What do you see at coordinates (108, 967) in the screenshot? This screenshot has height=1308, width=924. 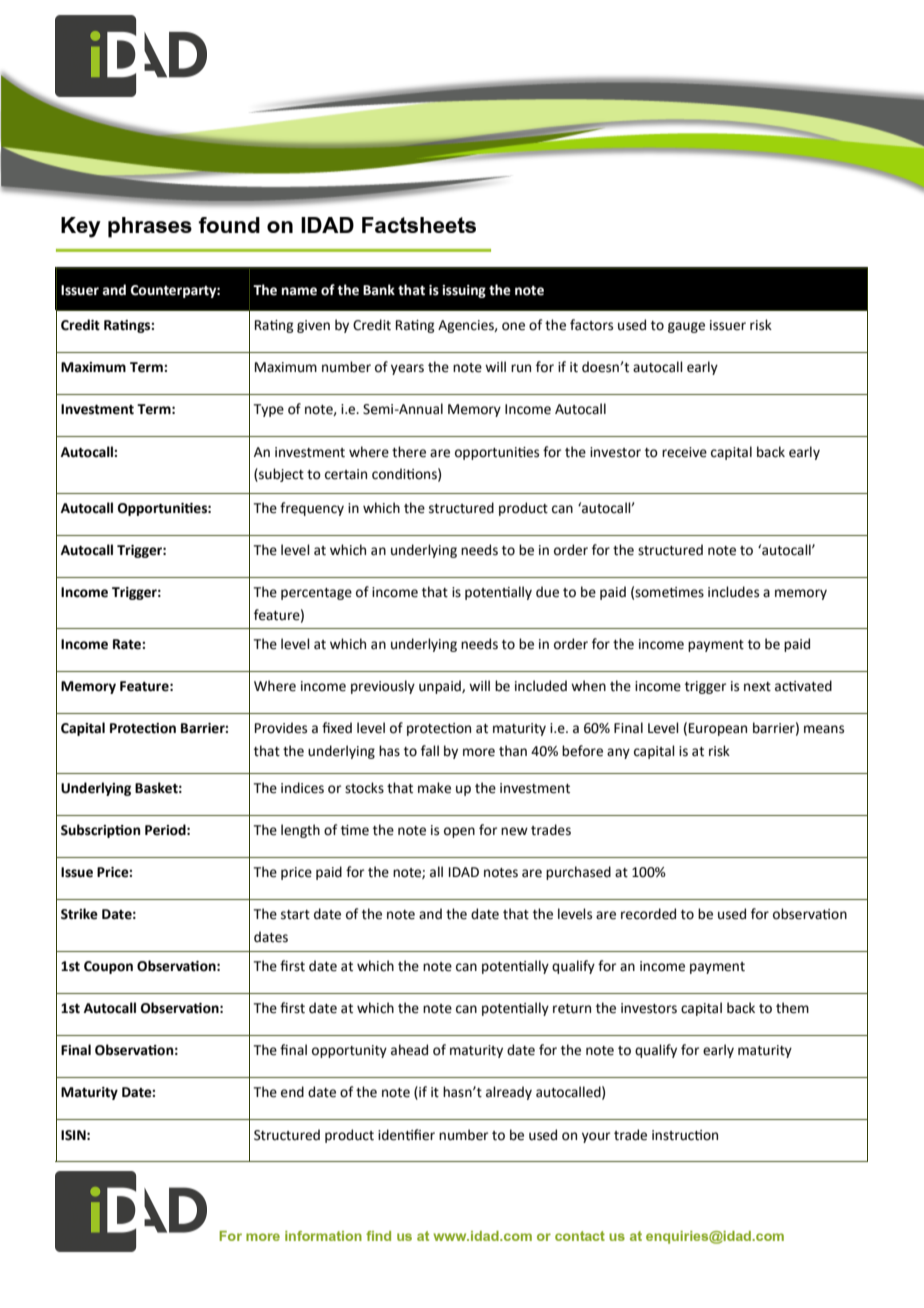 I see `Coupon` at bounding box center [108, 967].
